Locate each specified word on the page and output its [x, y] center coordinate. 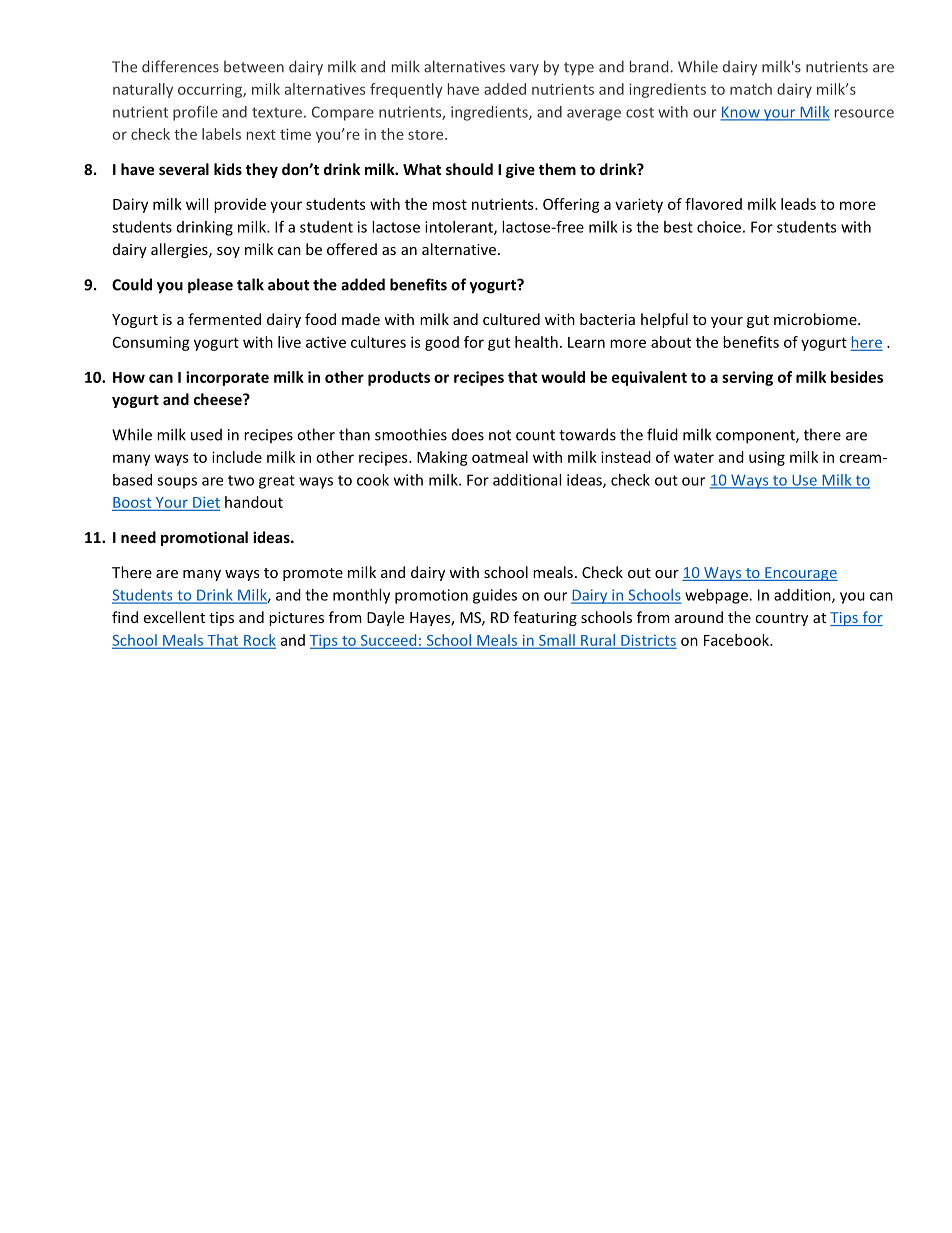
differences [180, 66]
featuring [545, 618]
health [536, 342]
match [751, 89]
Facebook [738, 640]
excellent [174, 617]
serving [747, 378]
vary [524, 69]
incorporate [227, 378]
